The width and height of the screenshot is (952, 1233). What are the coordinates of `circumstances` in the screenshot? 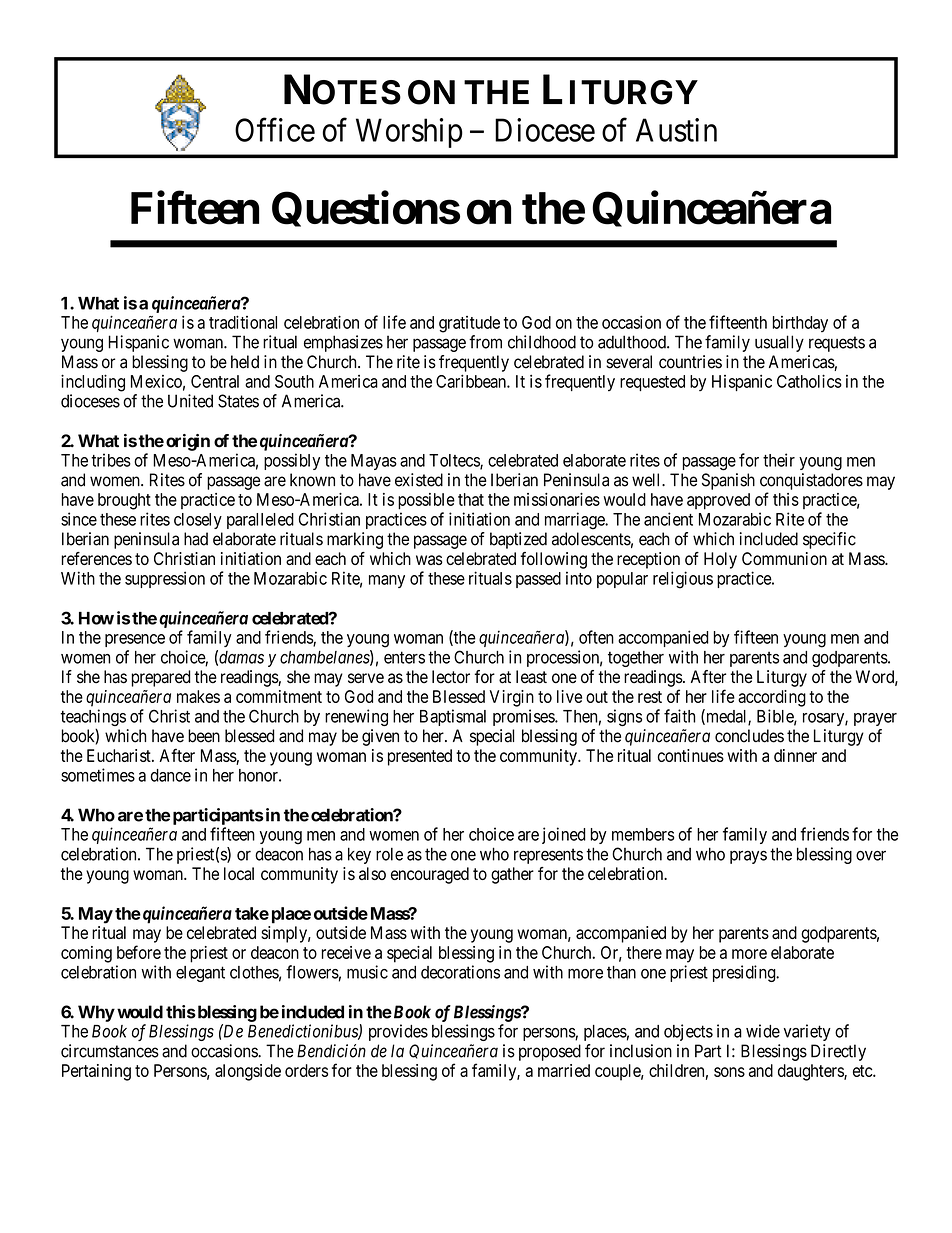 It's located at (110, 1051).
